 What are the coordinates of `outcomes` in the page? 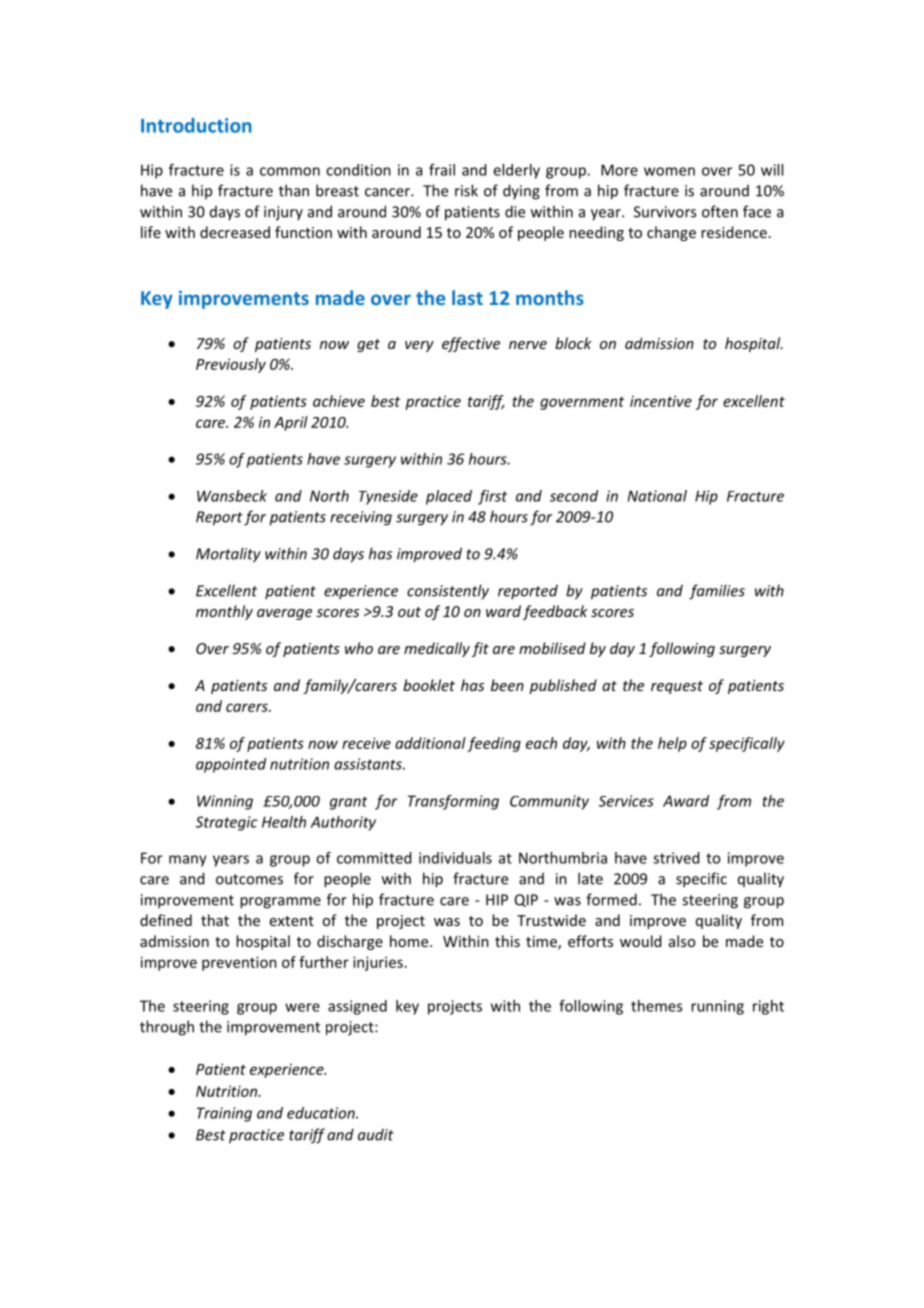 It's located at (249, 879).
